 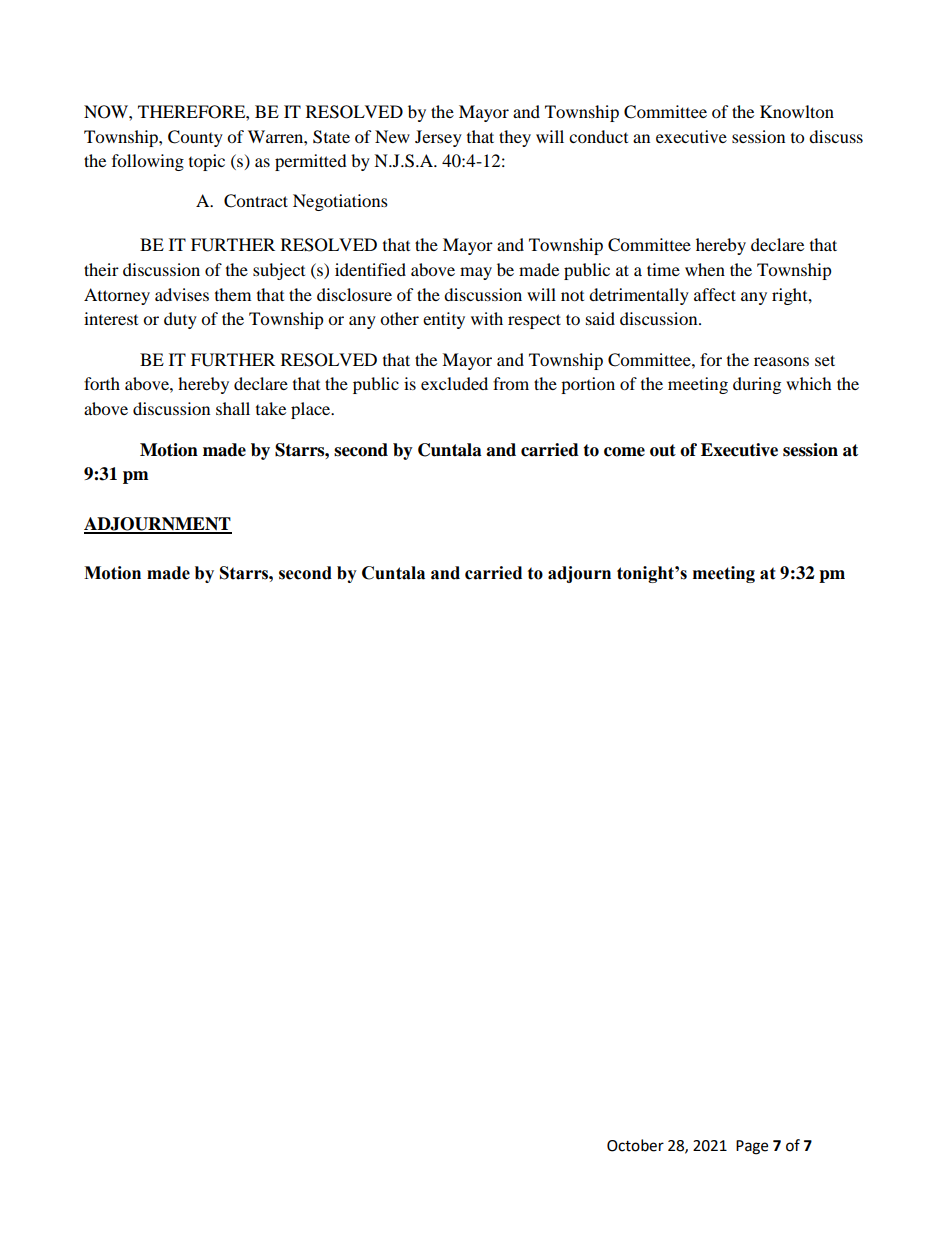 I want to click on place, so click(x=312, y=410).
